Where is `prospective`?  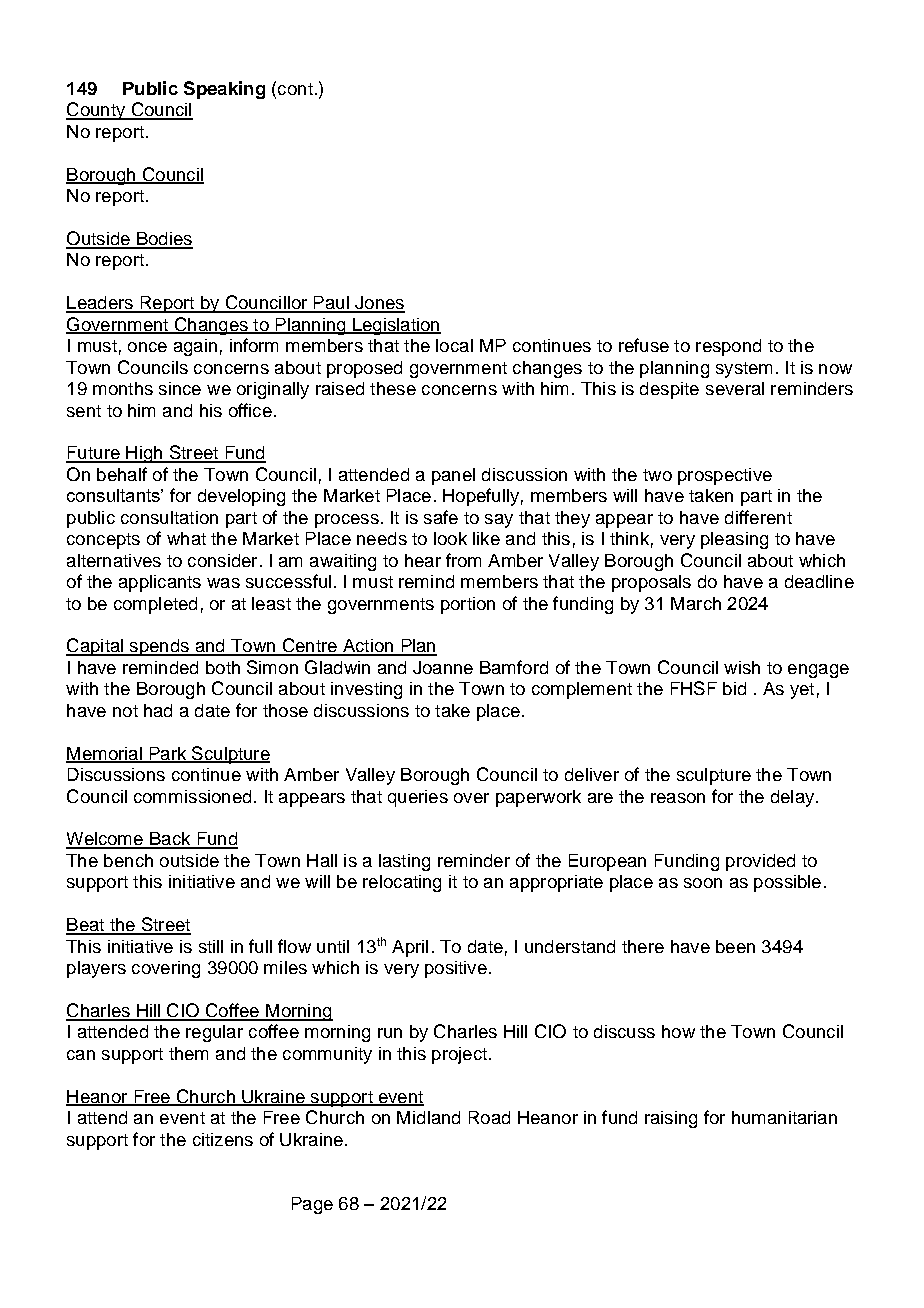
prospective is located at coordinates (725, 476).
